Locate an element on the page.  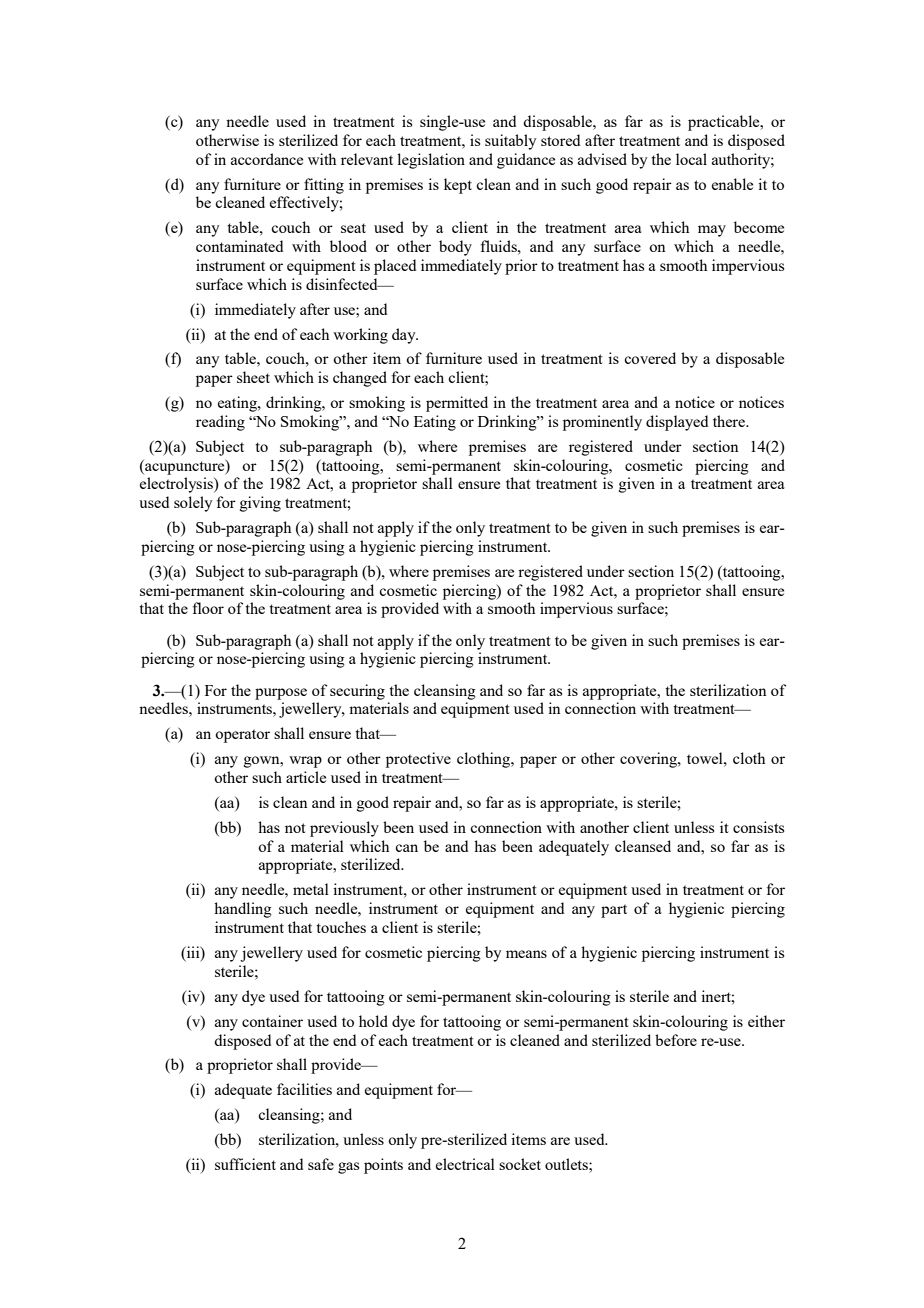
suitably is located at coordinates (511, 142).
